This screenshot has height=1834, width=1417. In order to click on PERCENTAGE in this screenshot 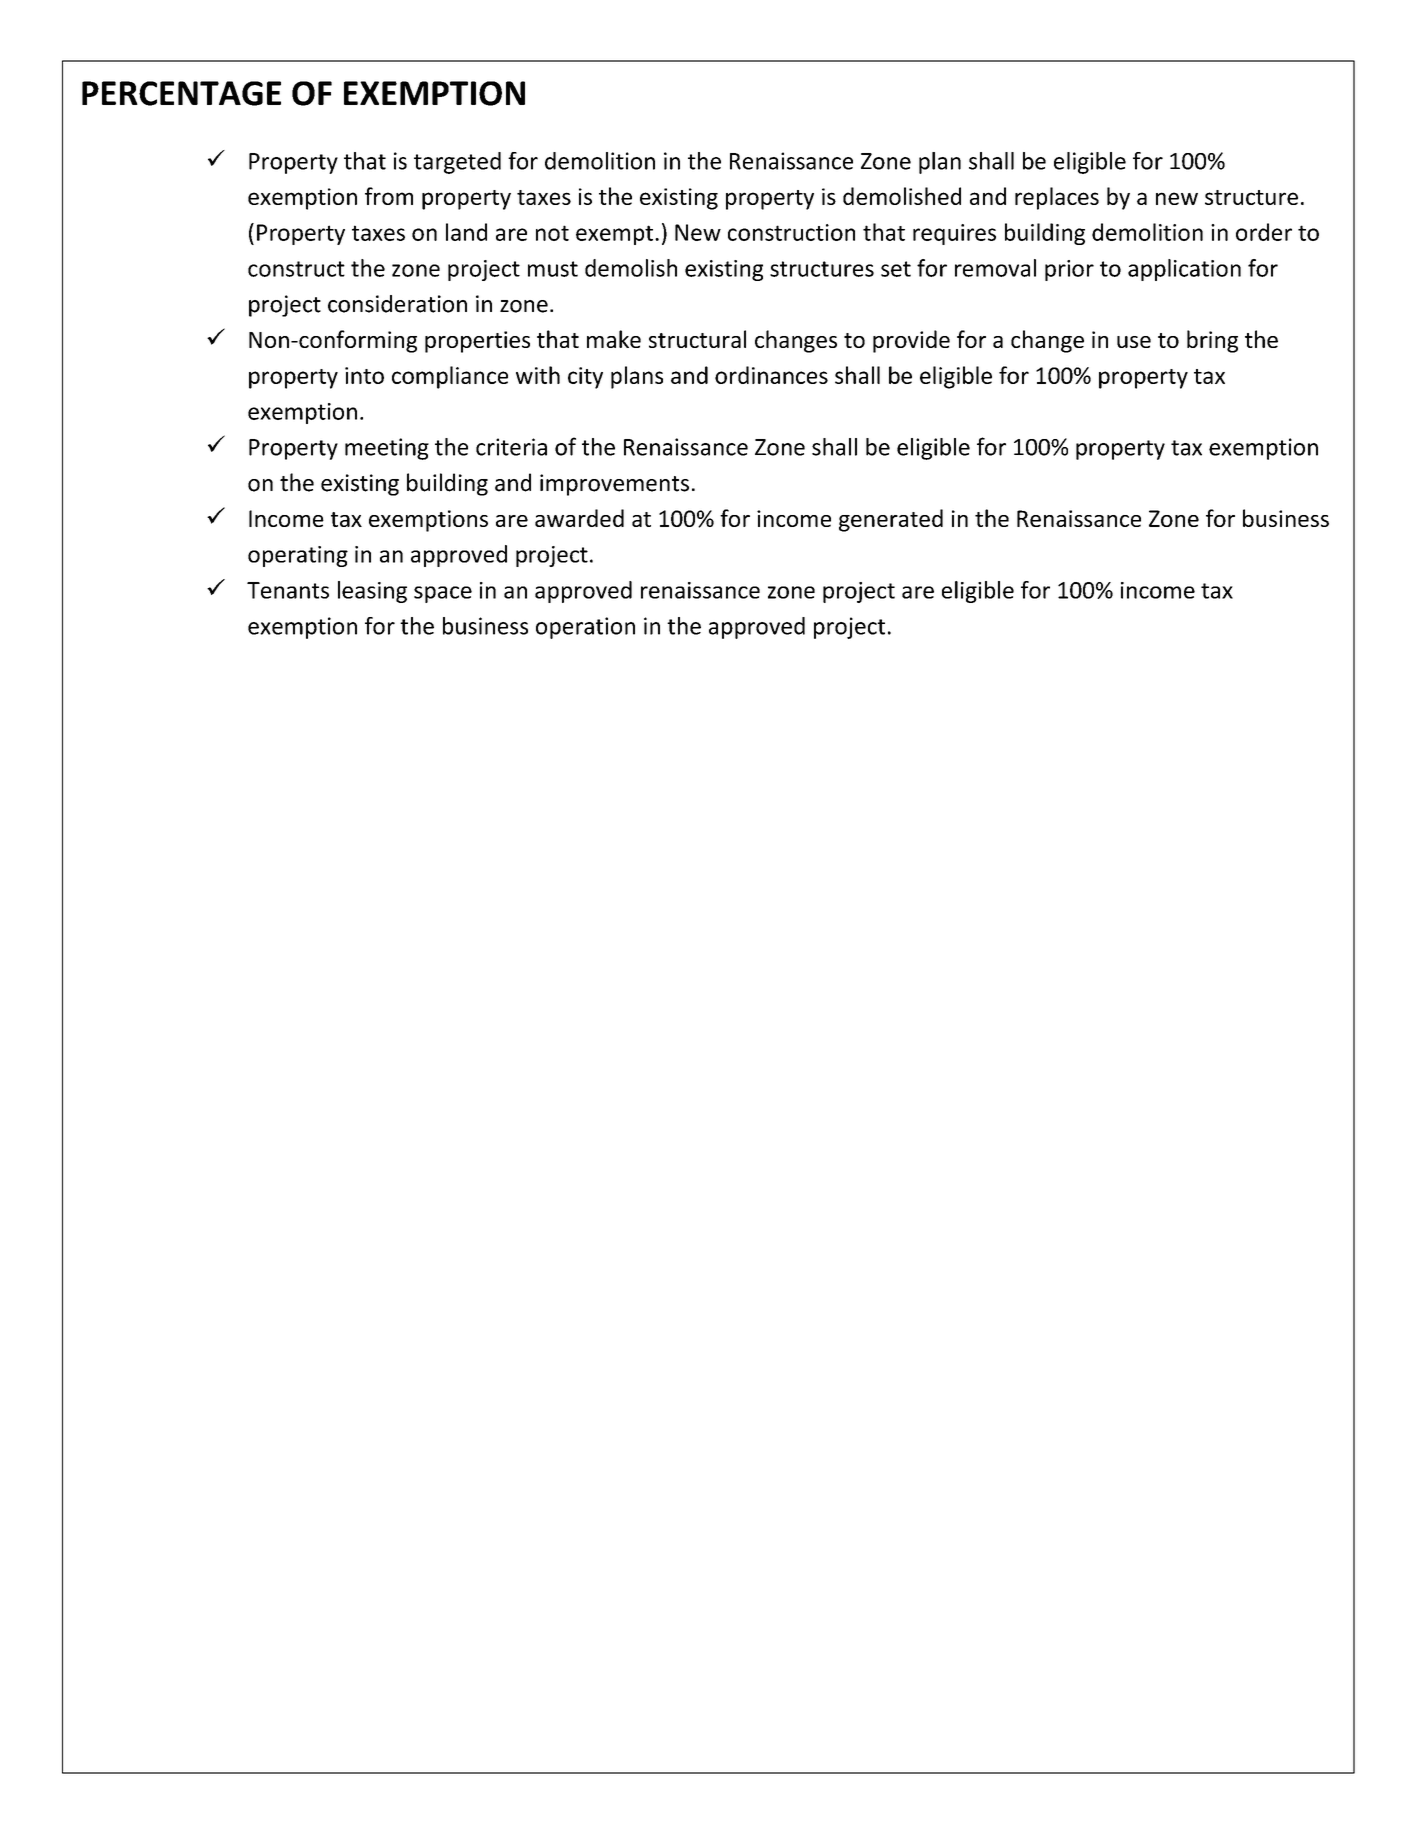, I will do `click(181, 93)`.
